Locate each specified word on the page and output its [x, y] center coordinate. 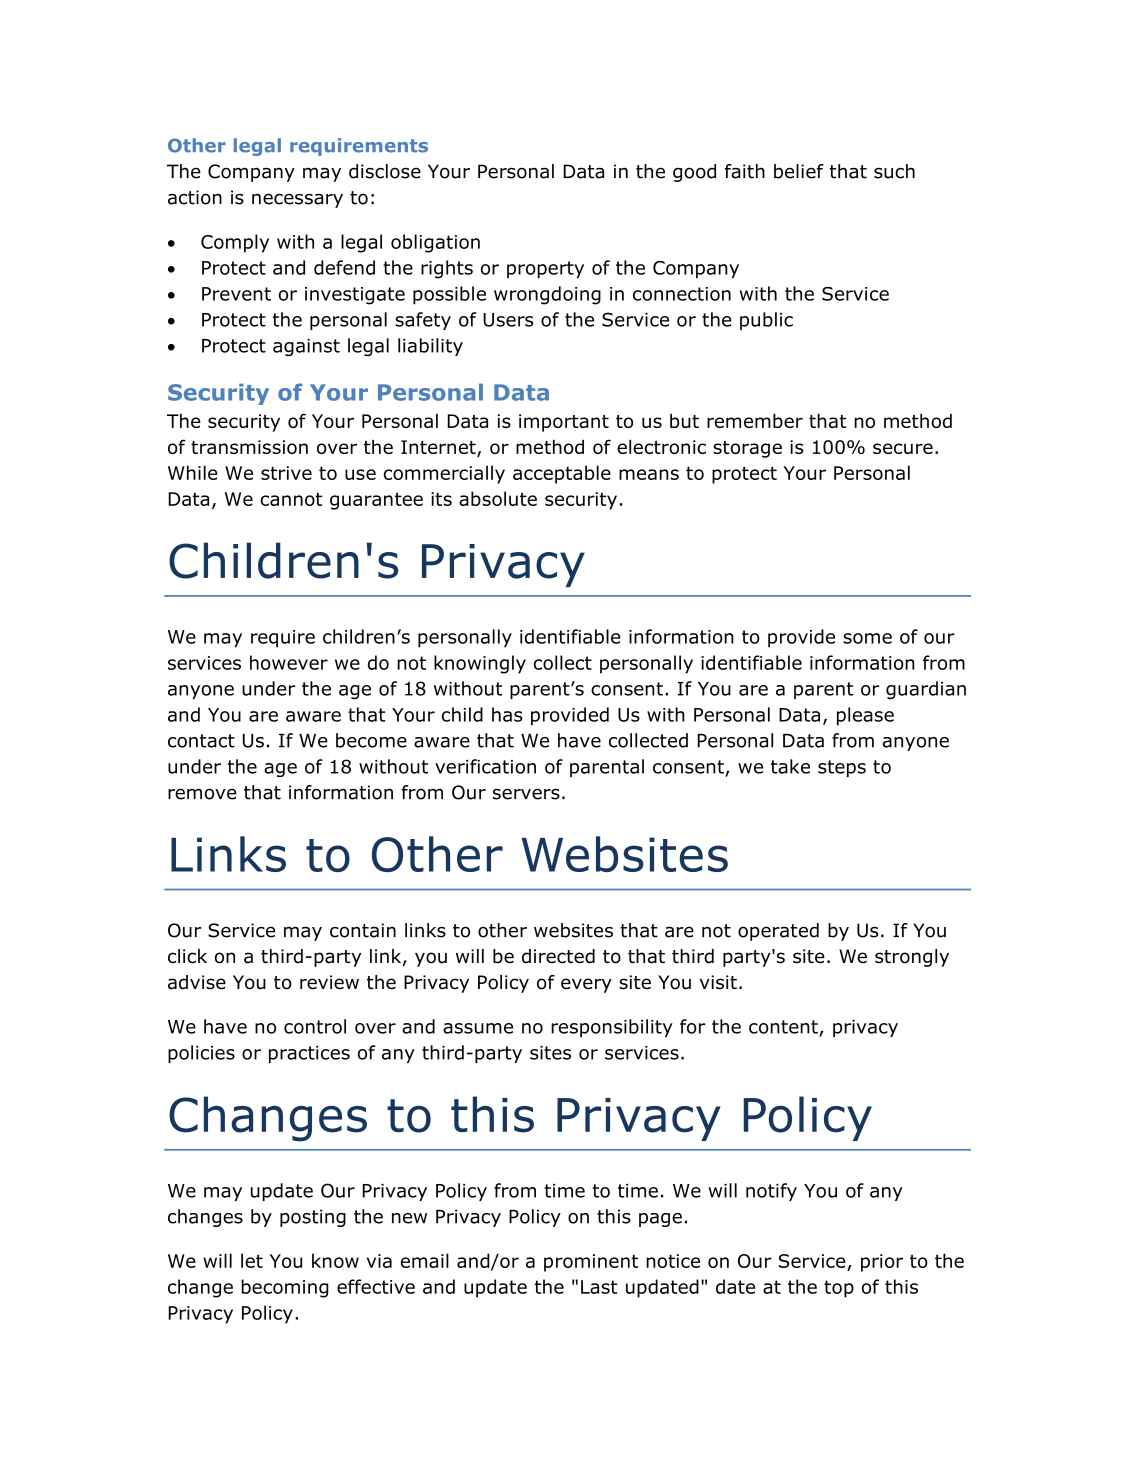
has [507, 714]
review [329, 982]
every [586, 985]
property [545, 270]
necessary [297, 200]
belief [799, 171]
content [783, 1027]
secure [903, 448]
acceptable [562, 474]
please [865, 716]
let [252, 1260]
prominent [591, 1263]
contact [201, 741]
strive [286, 473]
